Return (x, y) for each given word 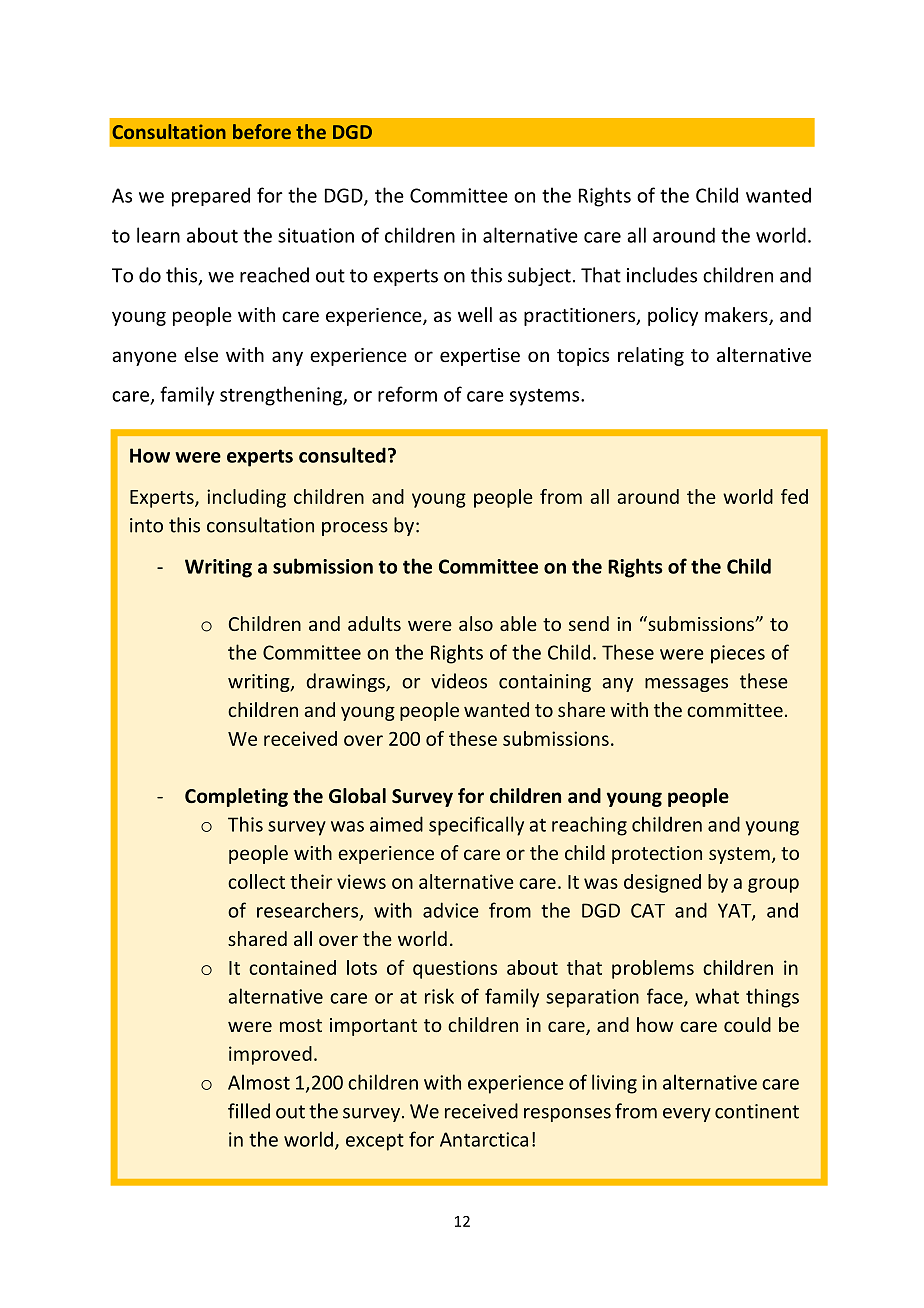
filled (249, 1111)
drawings (347, 682)
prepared (211, 197)
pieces (738, 654)
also (476, 623)
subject (539, 276)
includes (662, 275)
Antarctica (484, 1139)
